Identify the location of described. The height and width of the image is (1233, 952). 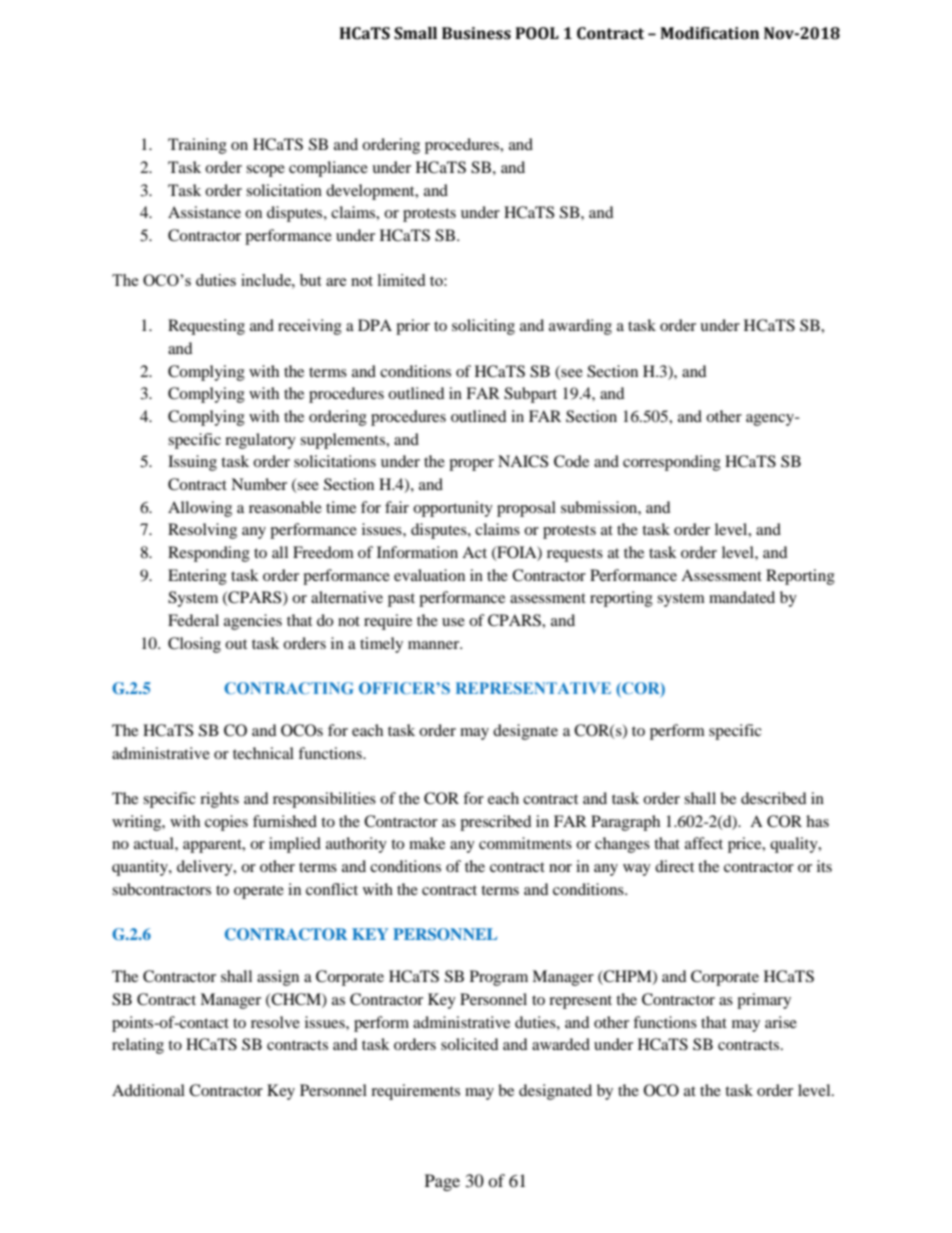
(774, 798).
